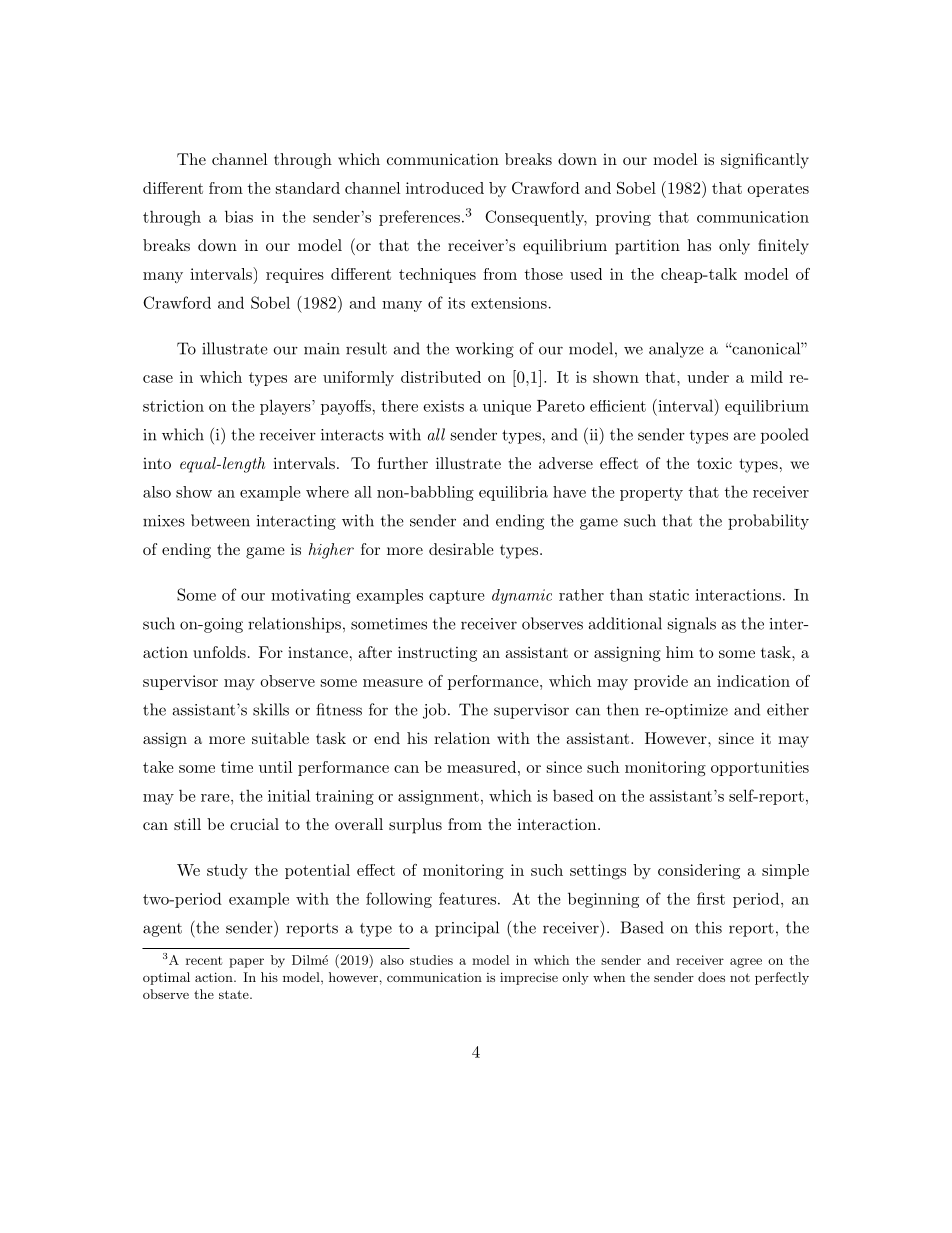 This screenshot has height=1233, width=952. Describe the element at coordinates (271, 709) in the screenshot. I see `skills` at that location.
